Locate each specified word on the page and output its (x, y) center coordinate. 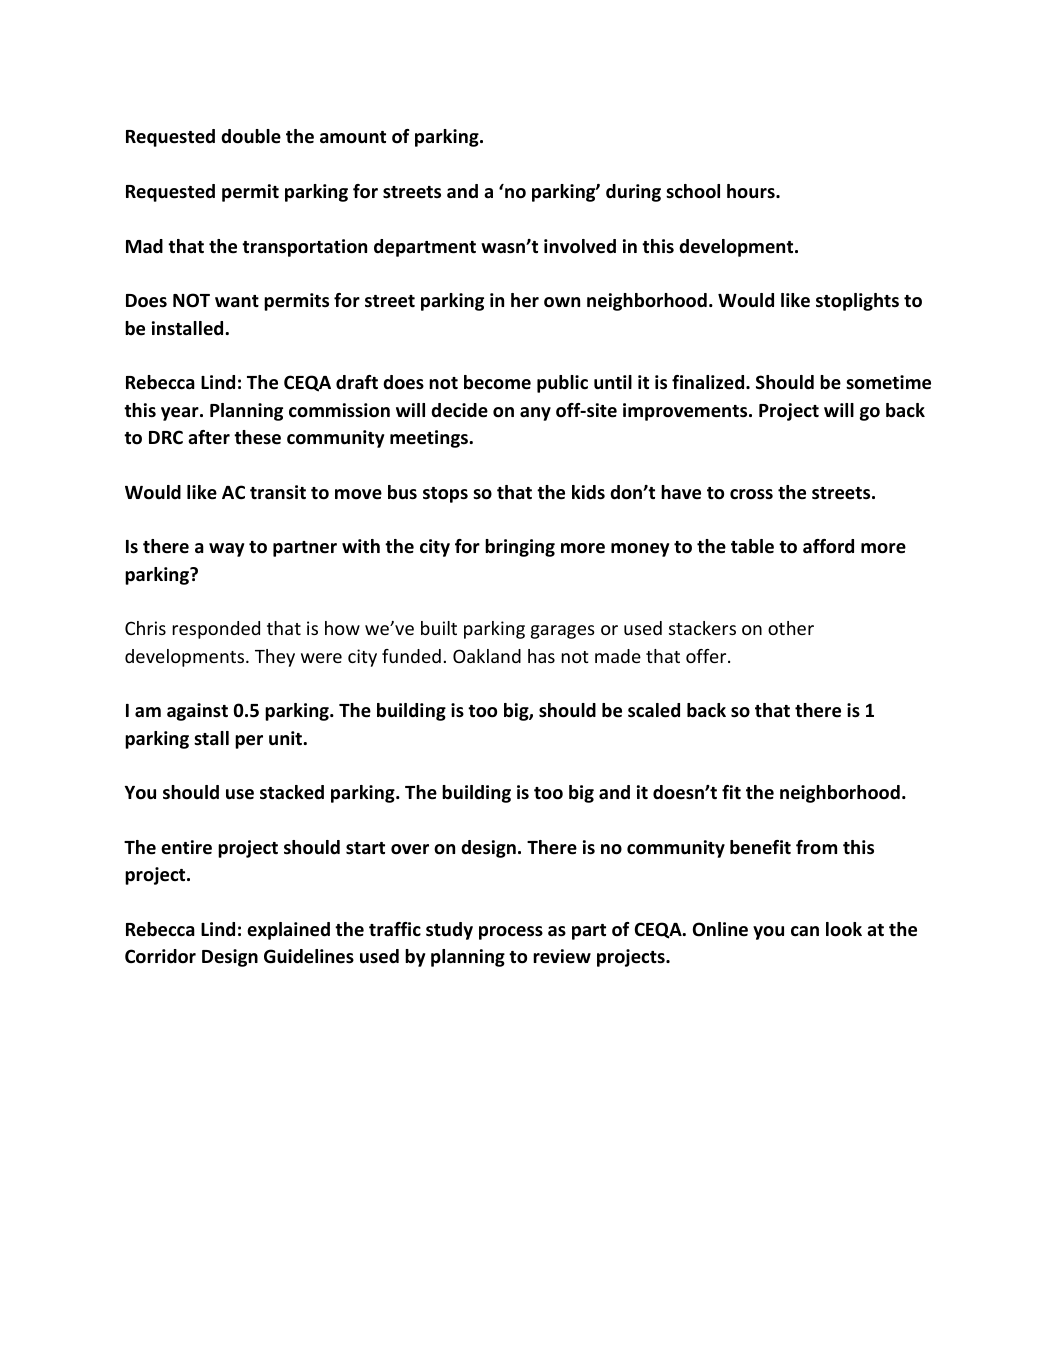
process (511, 933)
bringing (520, 548)
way (226, 550)
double (251, 136)
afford (828, 546)
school (693, 191)
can (805, 931)
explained (288, 931)
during (633, 193)
